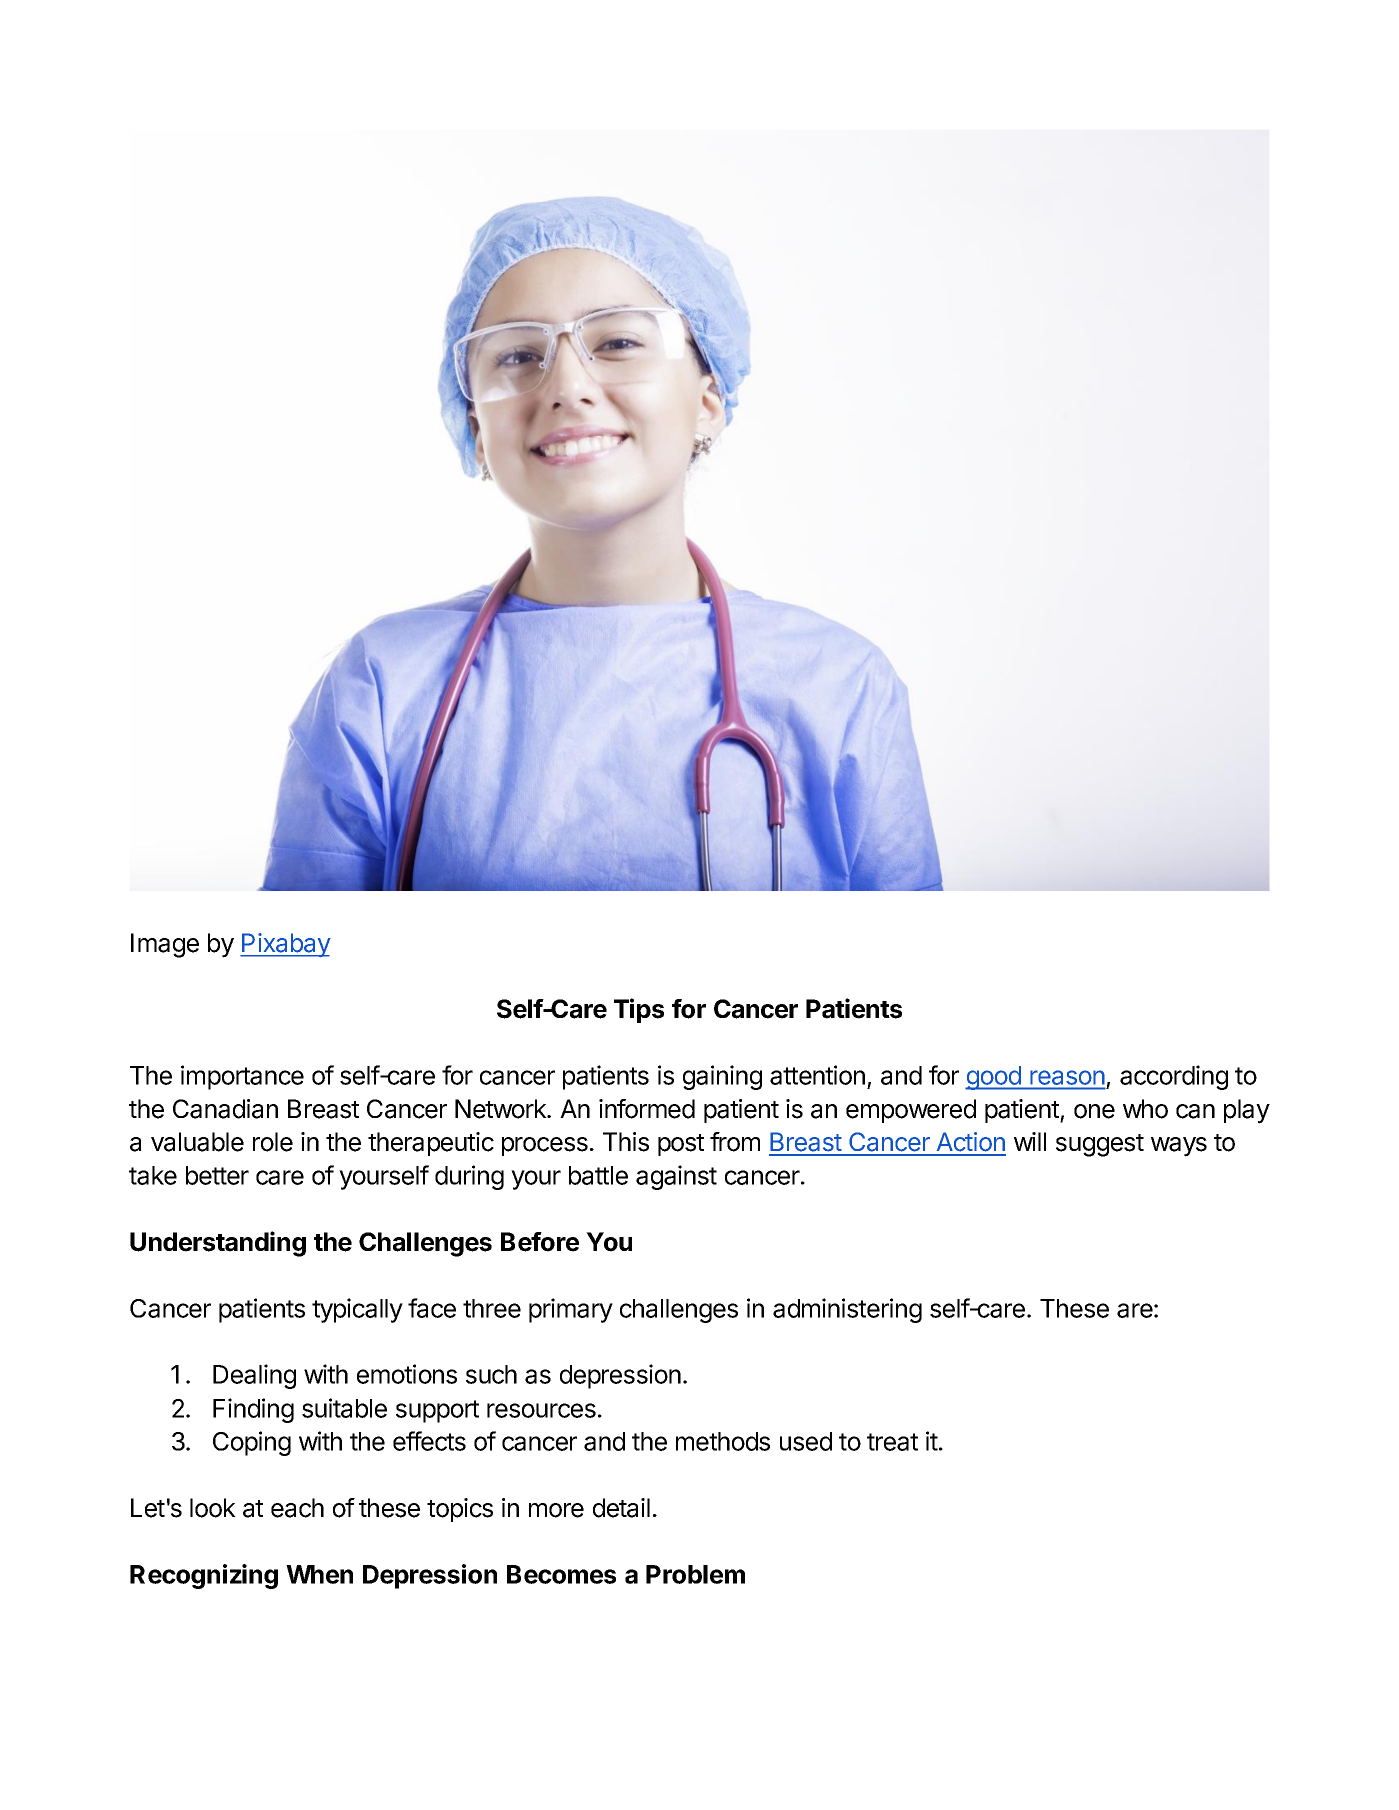 The height and width of the screenshot is (1810, 1399). What do you see at coordinates (639, 1010) in the screenshot?
I see `Tips` at bounding box center [639, 1010].
